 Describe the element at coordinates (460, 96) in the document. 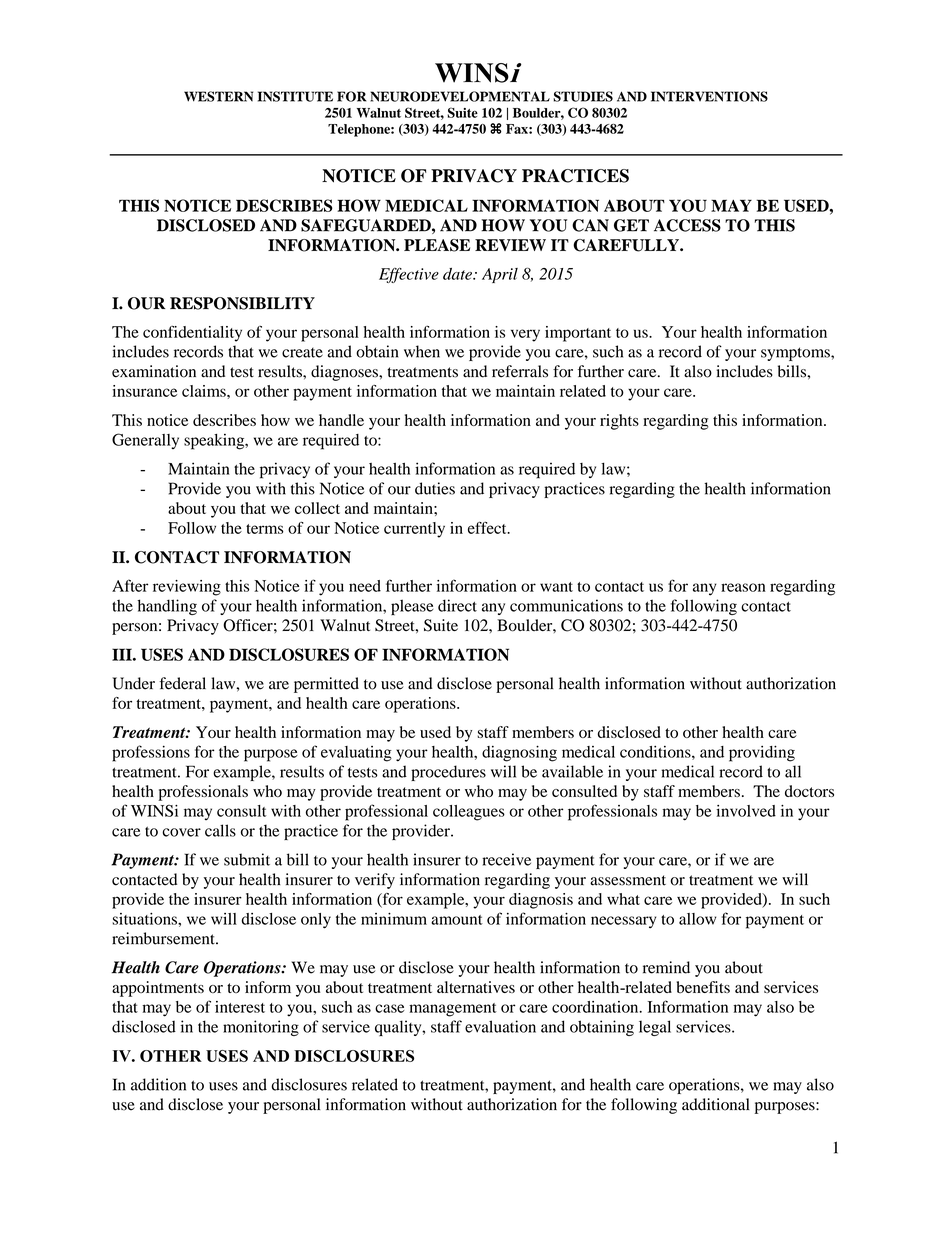

I see `NEURODEVELOPMENTAL` at that location.
